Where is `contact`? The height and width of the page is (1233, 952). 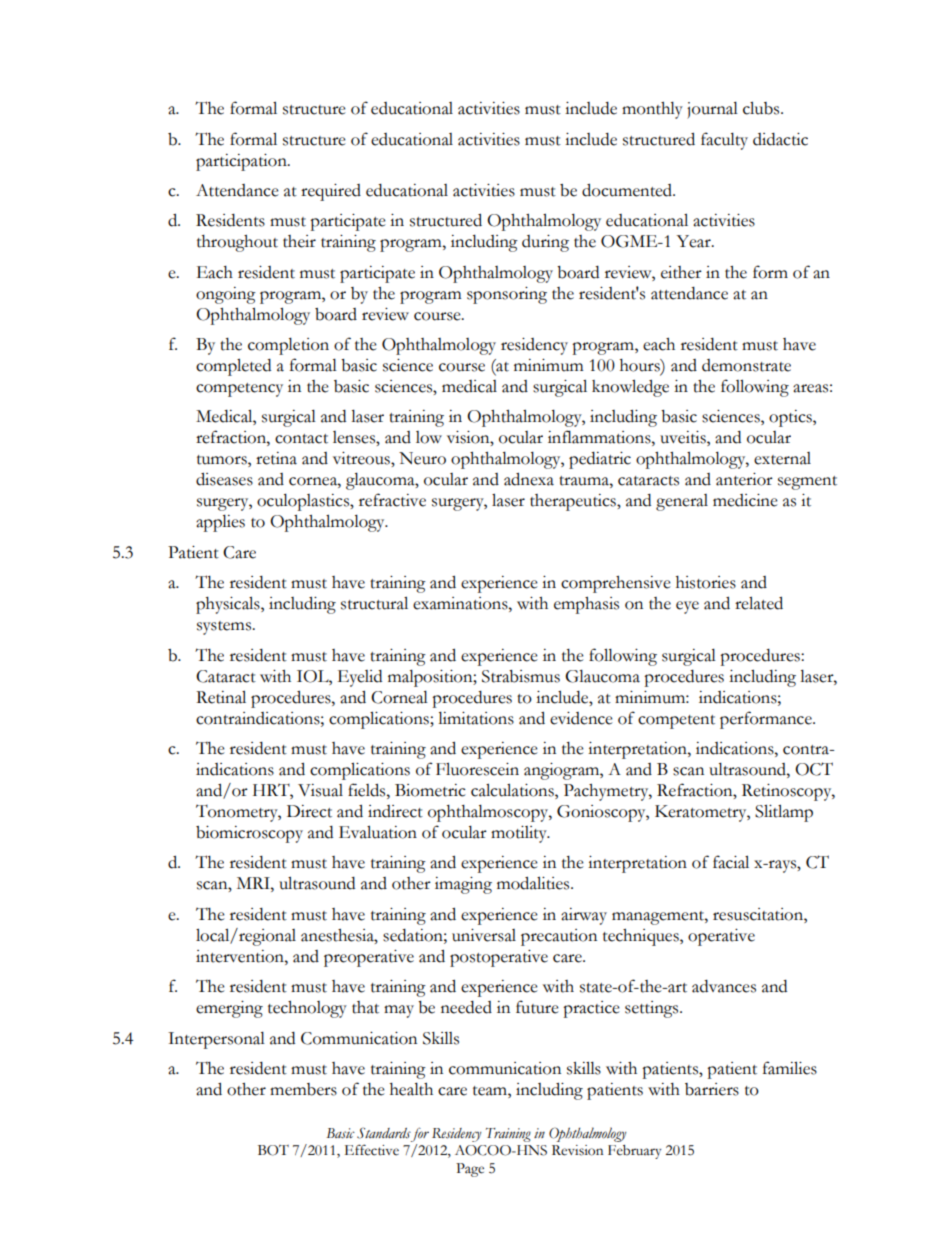
contact is located at coordinates (301, 439).
